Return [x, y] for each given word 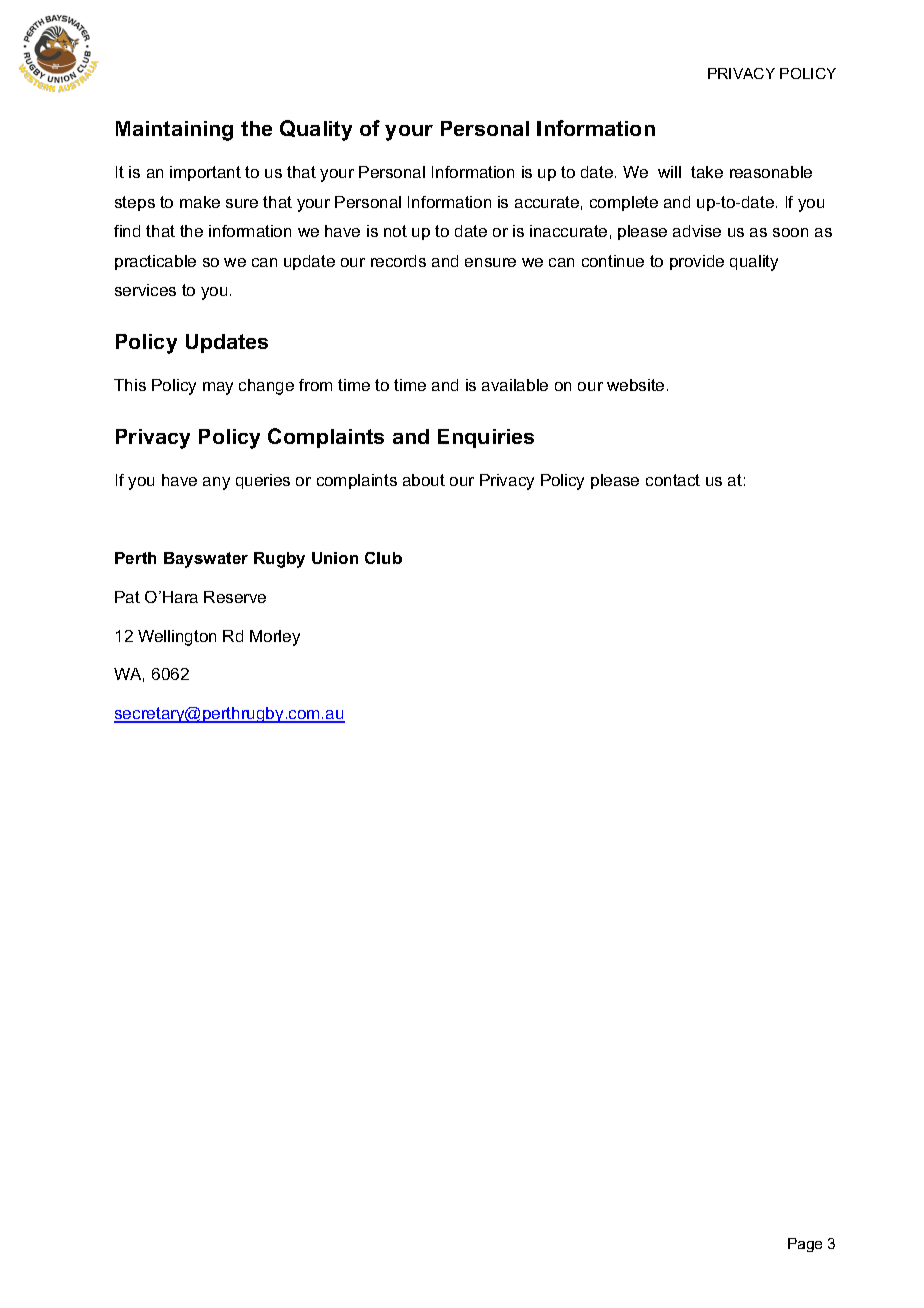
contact [673, 480]
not [395, 231]
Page [805, 1245]
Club [383, 558]
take [707, 172]
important [205, 173]
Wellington [177, 638]
